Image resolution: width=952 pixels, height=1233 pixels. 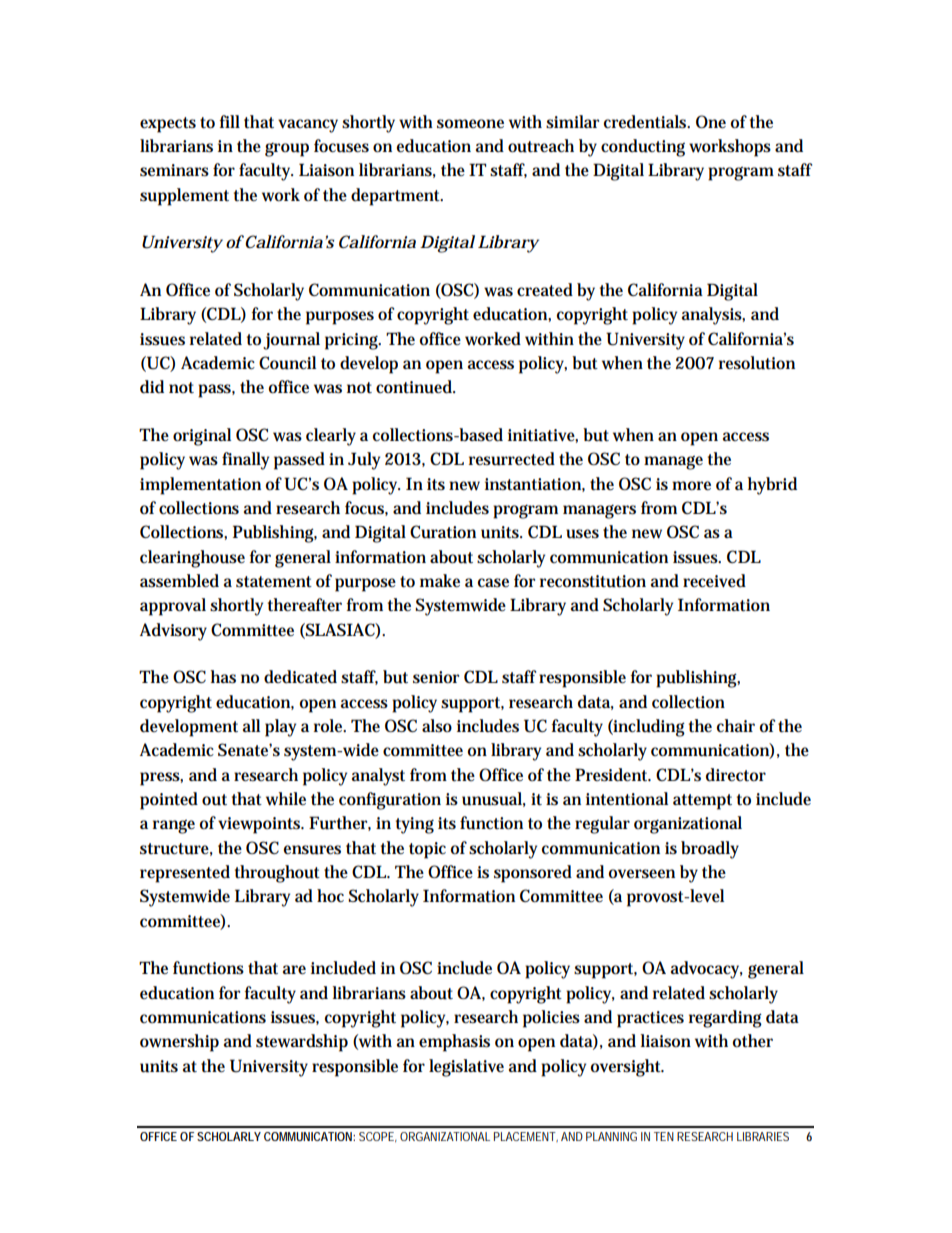 I want to click on ownership, so click(x=179, y=1043).
